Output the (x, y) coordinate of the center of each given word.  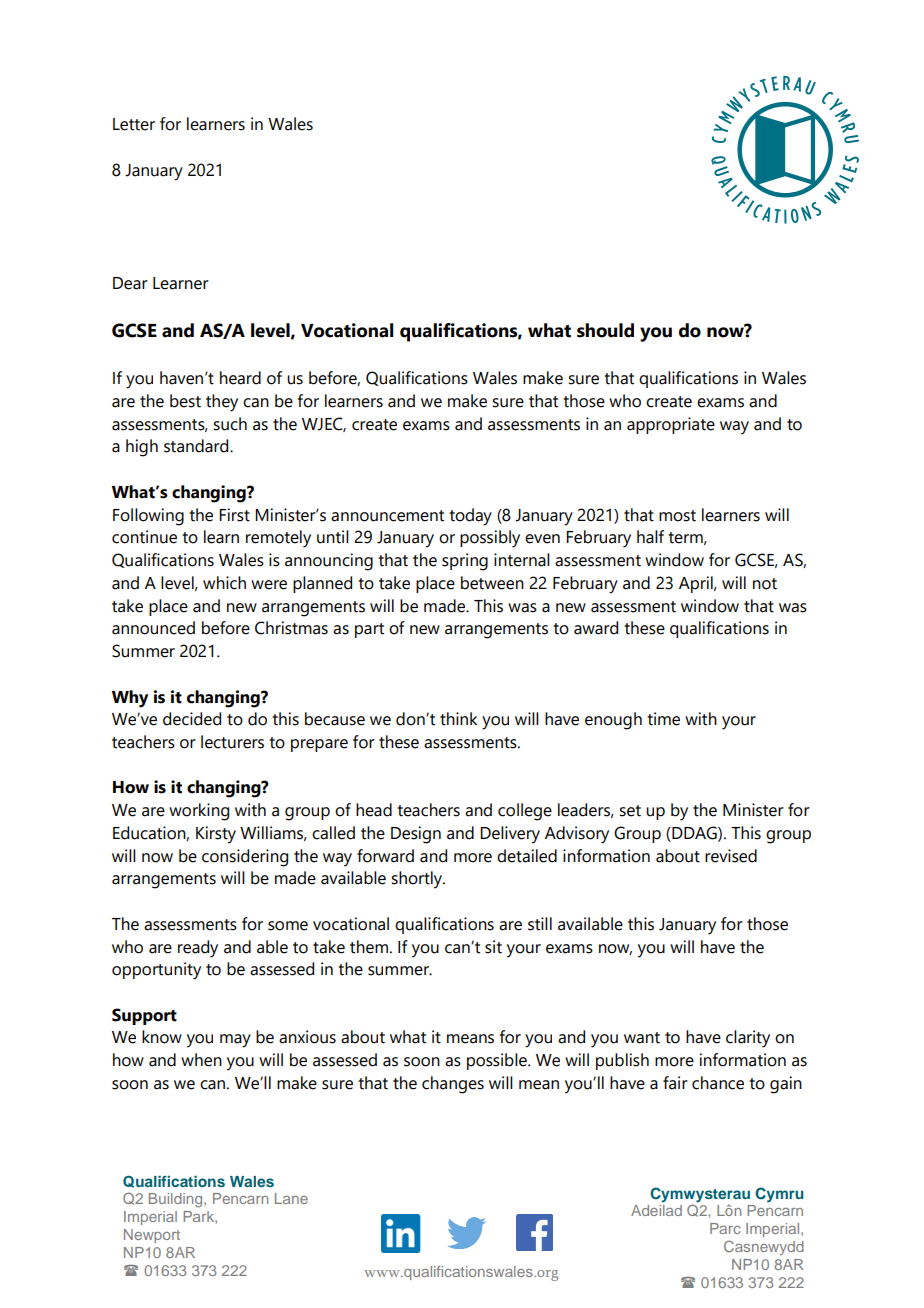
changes (453, 1085)
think (459, 719)
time (663, 719)
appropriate (671, 425)
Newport (152, 1236)
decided (192, 719)
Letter (134, 124)
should (605, 330)
